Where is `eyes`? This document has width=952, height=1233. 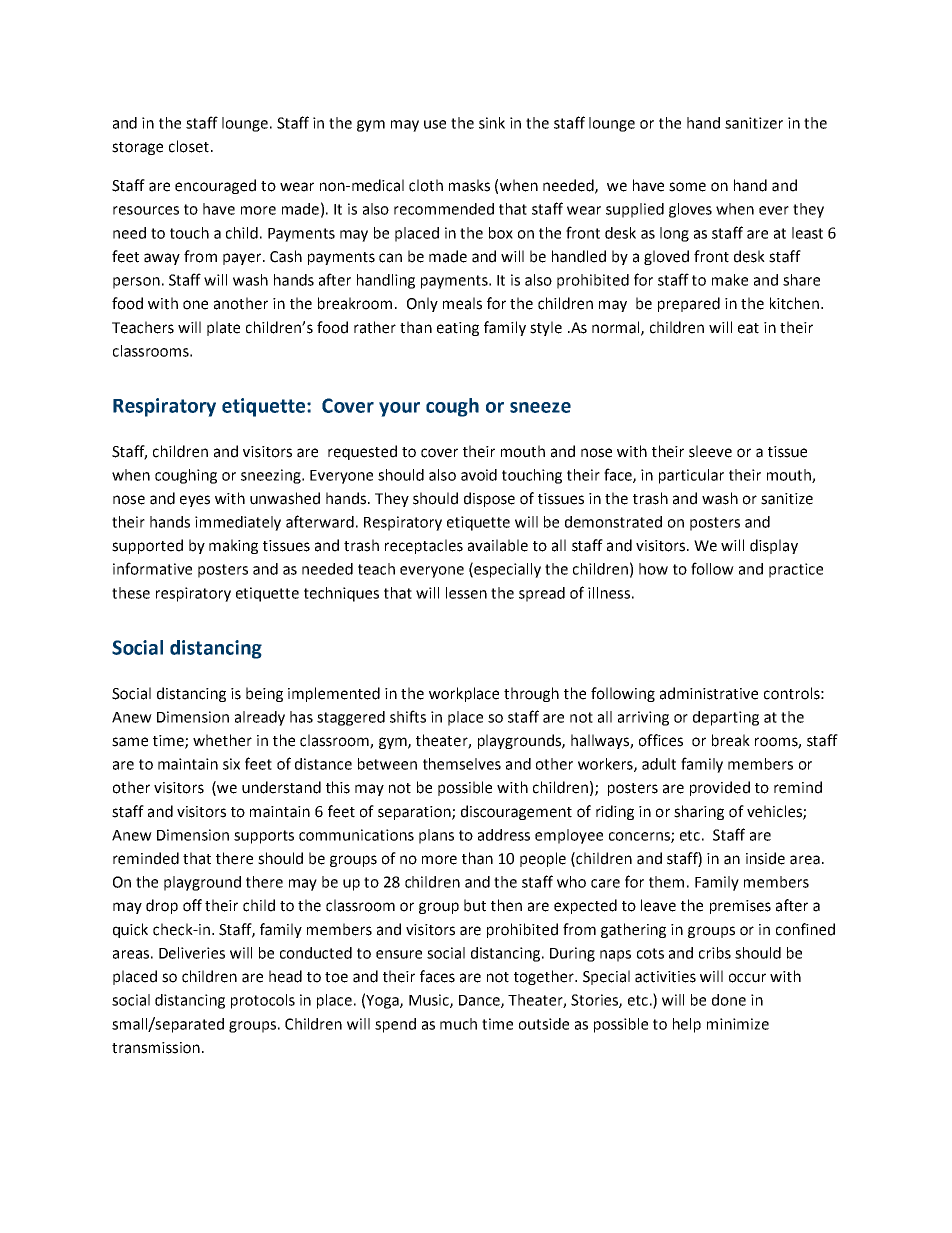
eyes is located at coordinates (195, 501).
